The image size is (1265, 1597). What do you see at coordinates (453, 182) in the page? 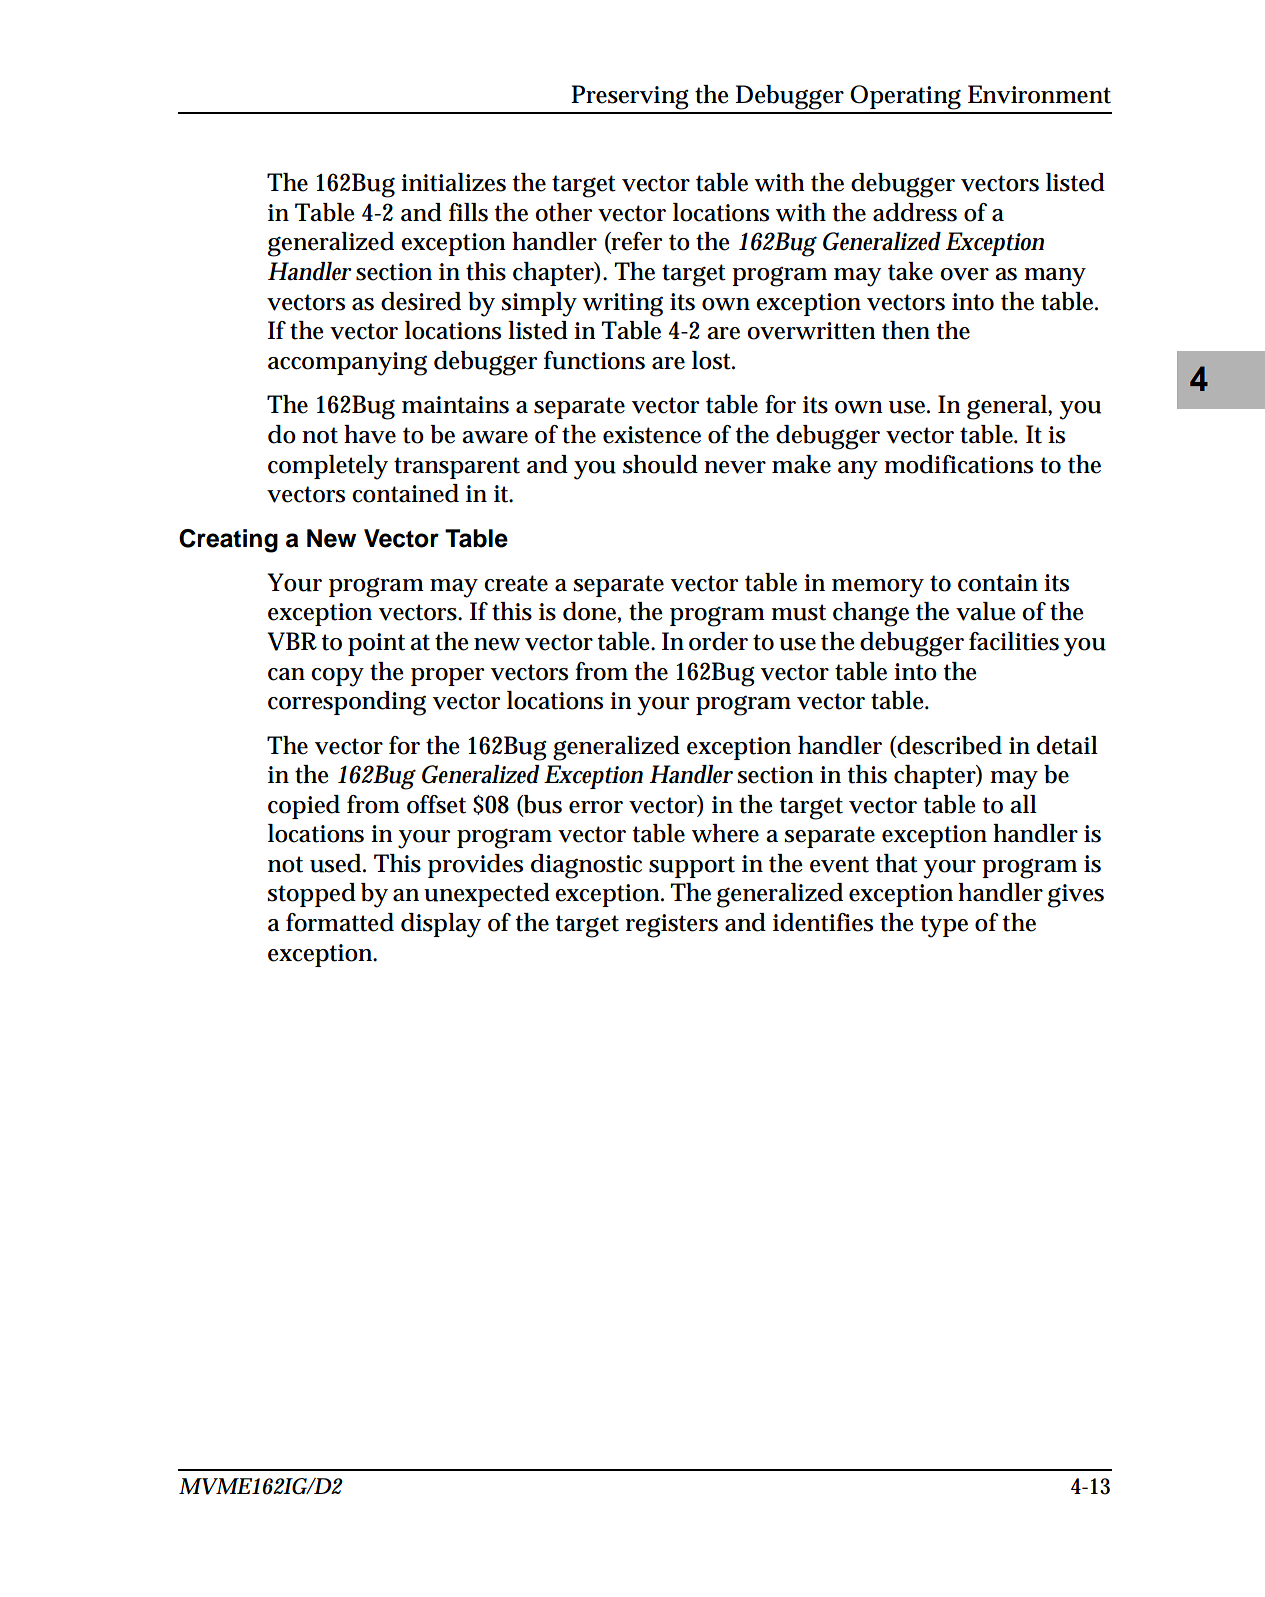
I see `initializes` at bounding box center [453, 182].
